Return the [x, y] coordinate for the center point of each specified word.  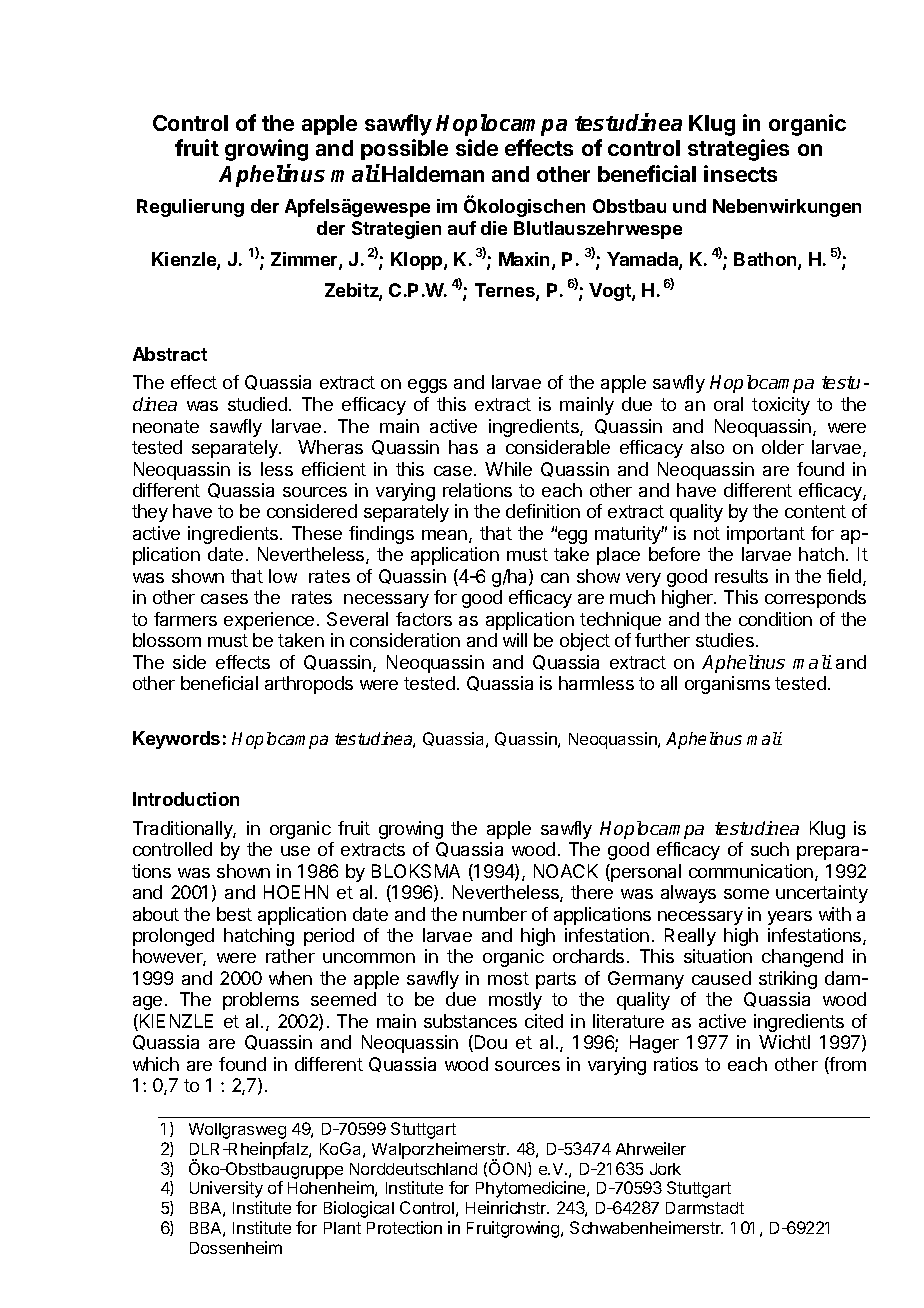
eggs [427, 386]
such [770, 849]
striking [788, 980]
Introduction [186, 799]
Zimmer [305, 260]
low [283, 576]
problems [261, 1001]
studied [257, 404]
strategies [738, 150]
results [741, 576]
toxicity [781, 406]
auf [462, 228]
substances [470, 1021]
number [495, 914]
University [226, 1189]
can [555, 578]
